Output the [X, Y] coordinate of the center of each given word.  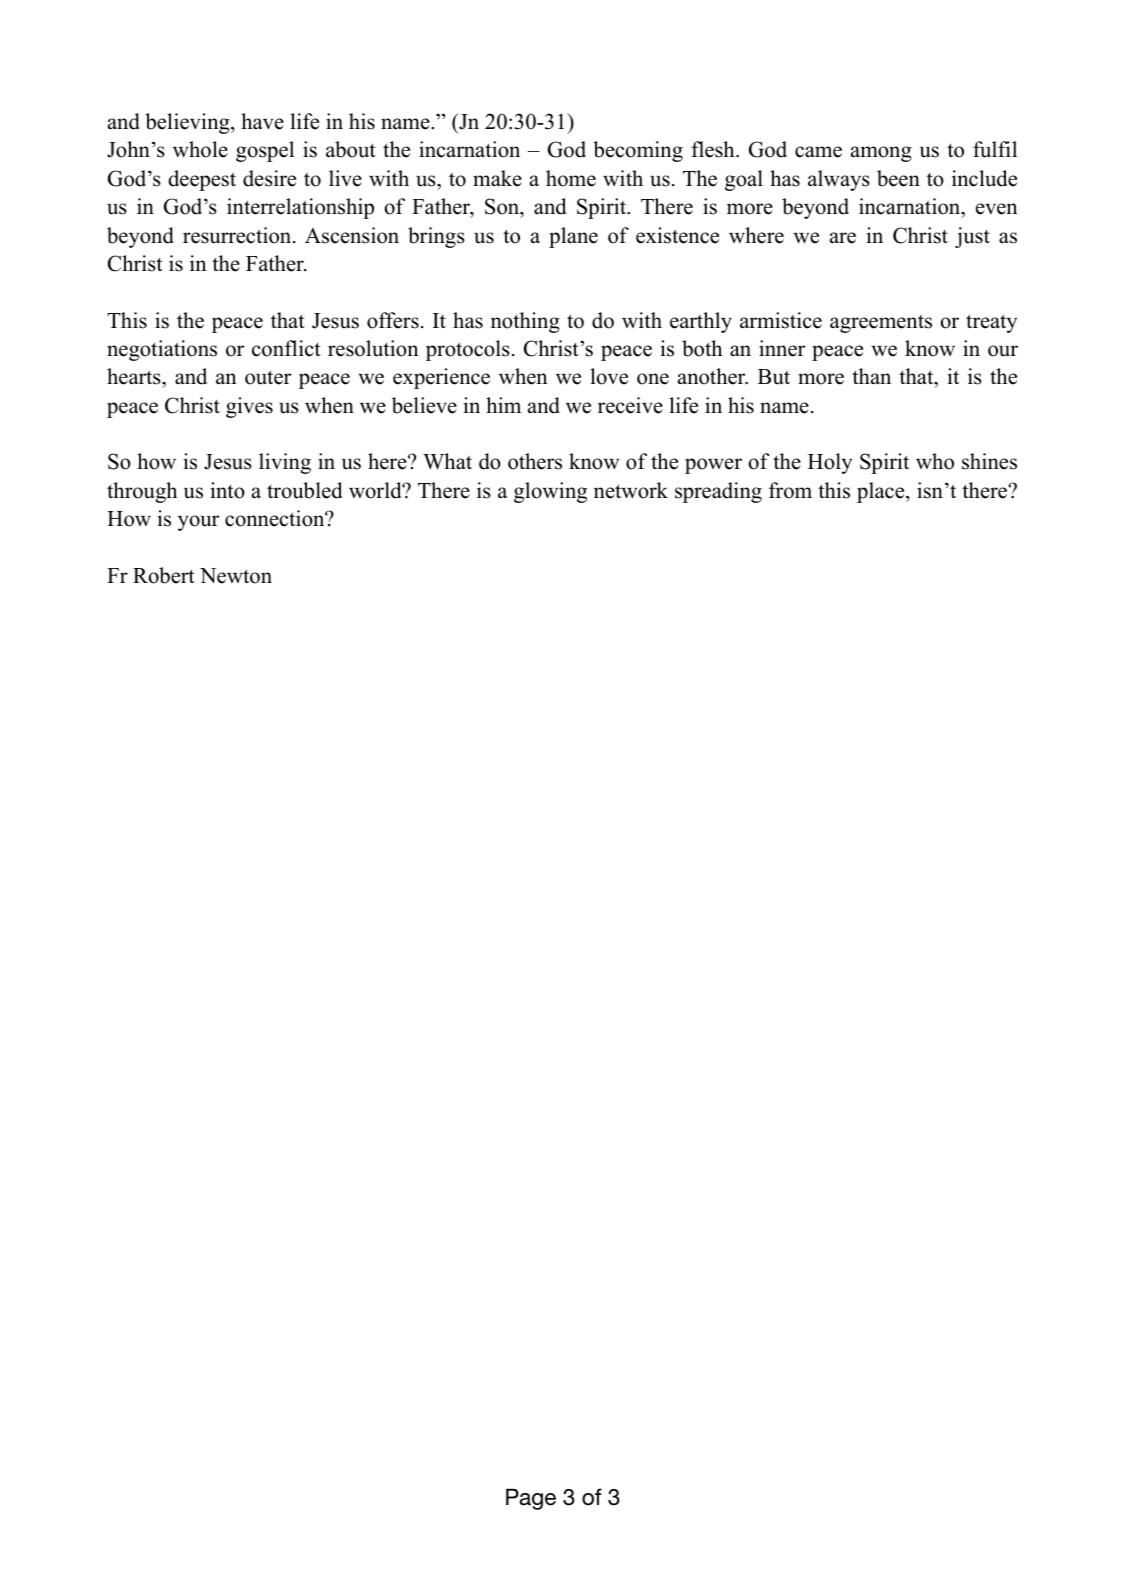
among [881, 154]
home [571, 178]
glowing [550, 492]
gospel [265, 151]
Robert [164, 575]
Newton [236, 576]
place [882, 492]
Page [531, 1499]
